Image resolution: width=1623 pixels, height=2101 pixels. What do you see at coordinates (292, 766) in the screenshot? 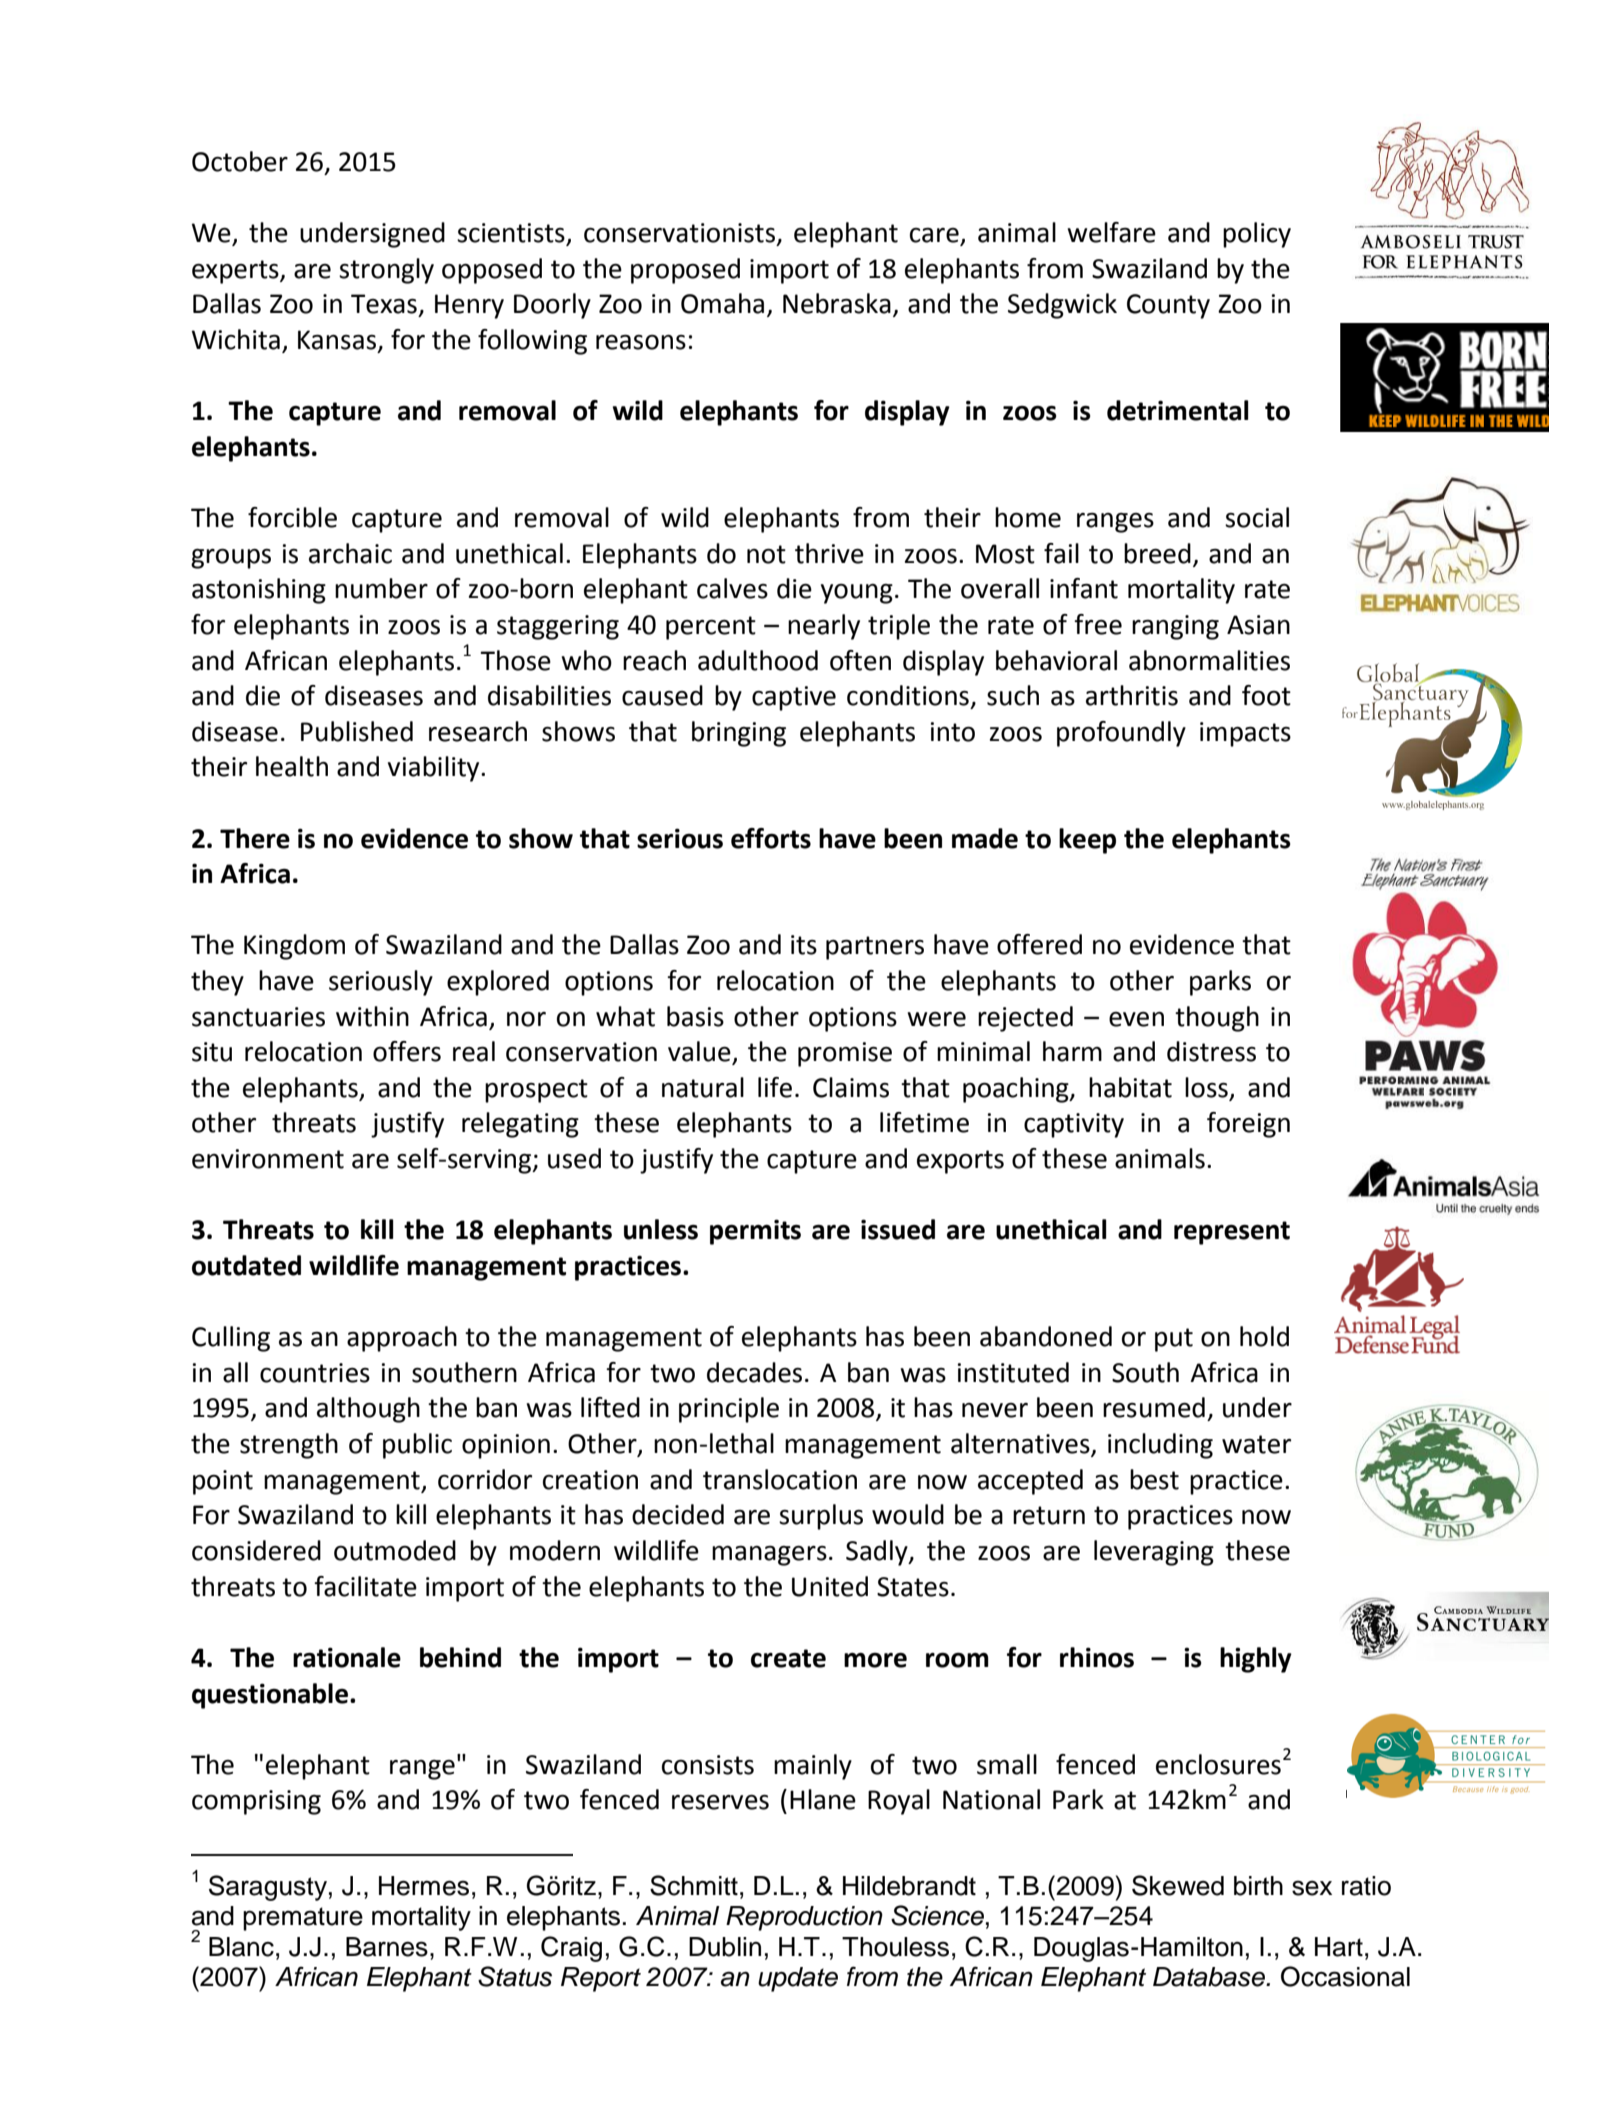
I see `health` at bounding box center [292, 766].
